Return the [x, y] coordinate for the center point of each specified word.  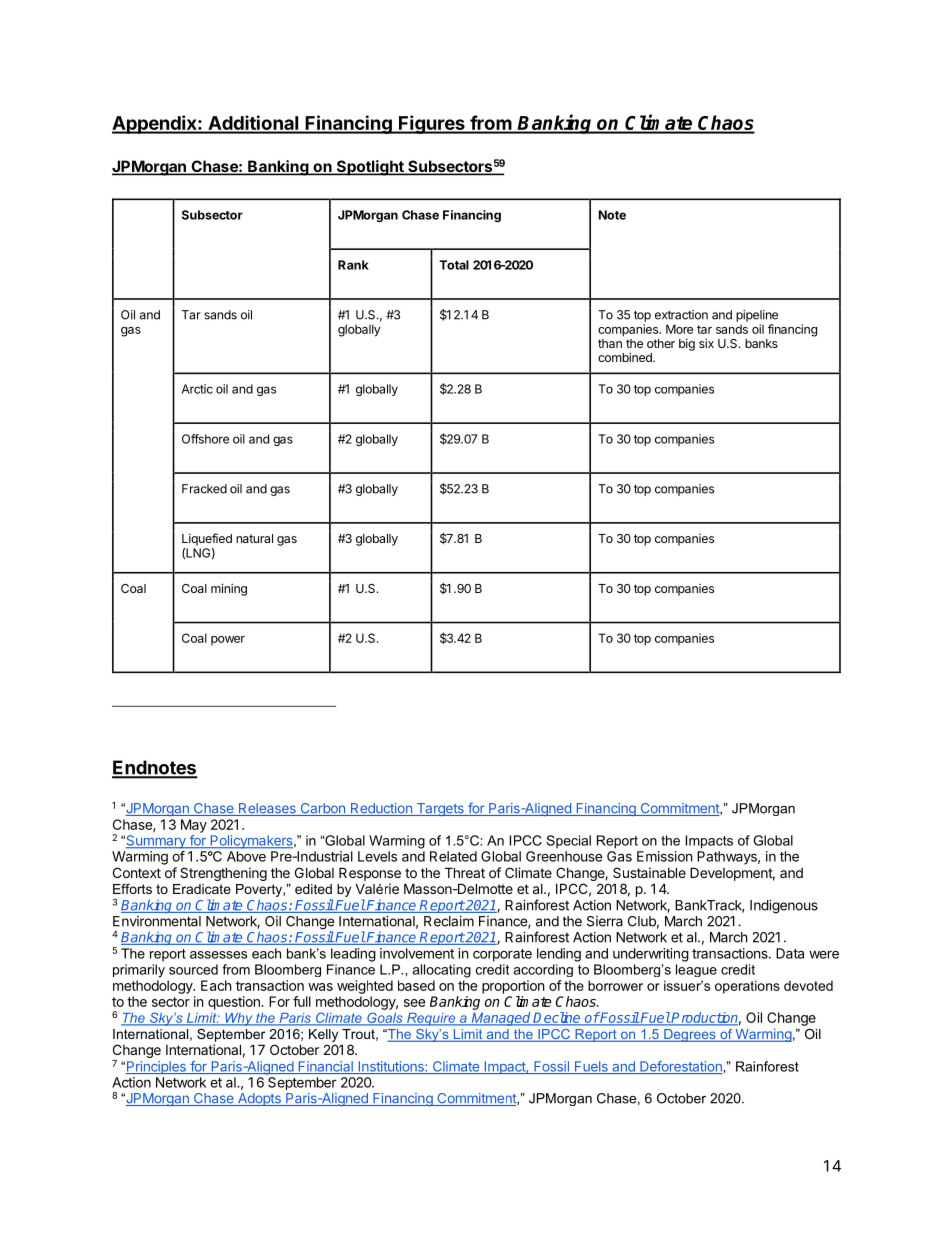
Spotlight [370, 168]
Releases [267, 809]
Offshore [205, 439]
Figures [432, 124]
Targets [440, 809]
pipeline [757, 316]
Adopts [259, 1099]
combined [626, 357]
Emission [664, 856]
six [706, 343]
